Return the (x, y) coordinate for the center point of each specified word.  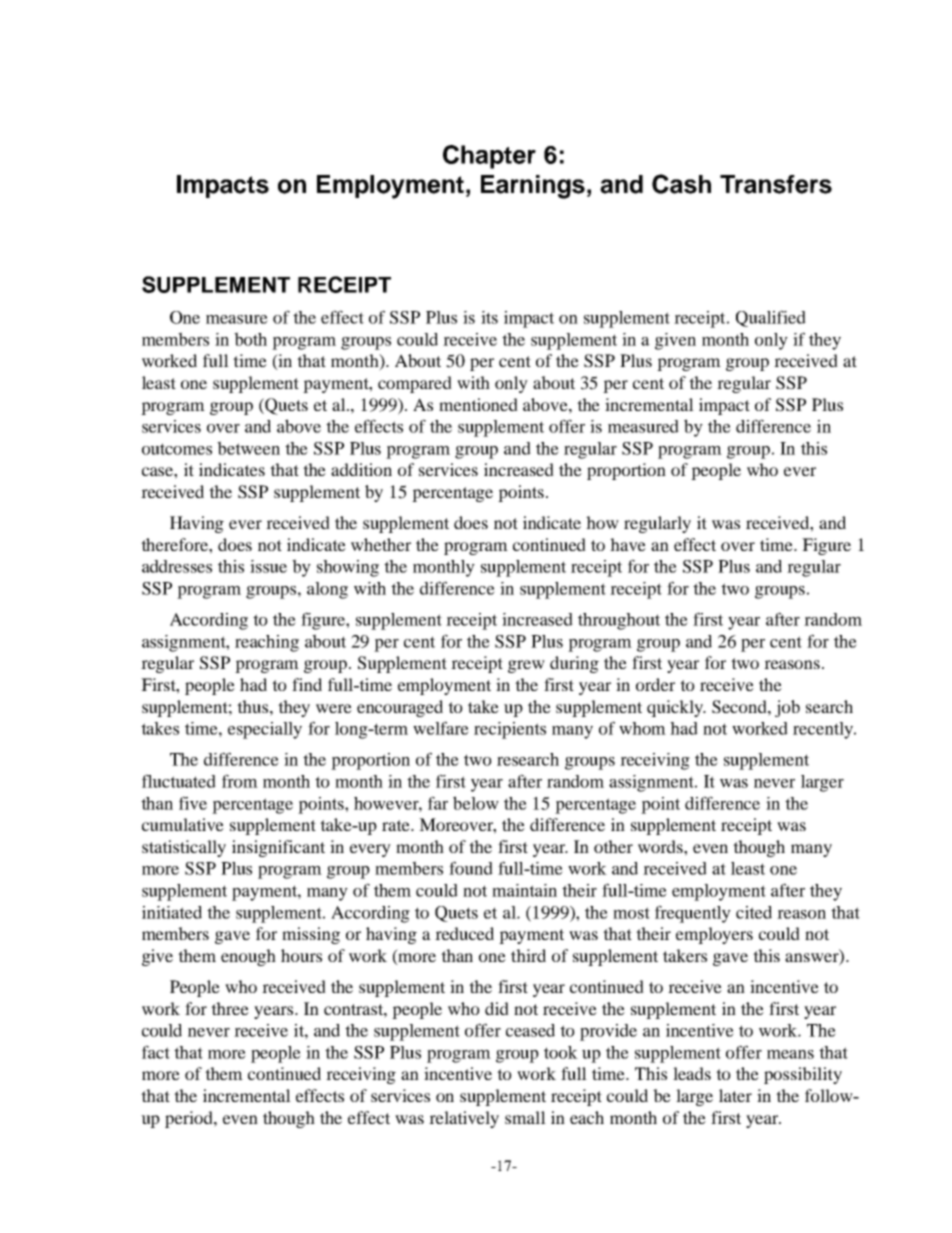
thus (254, 706)
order (655, 684)
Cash (681, 184)
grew (526, 666)
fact (156, 1052)
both (250, 339)
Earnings (533, 187)
